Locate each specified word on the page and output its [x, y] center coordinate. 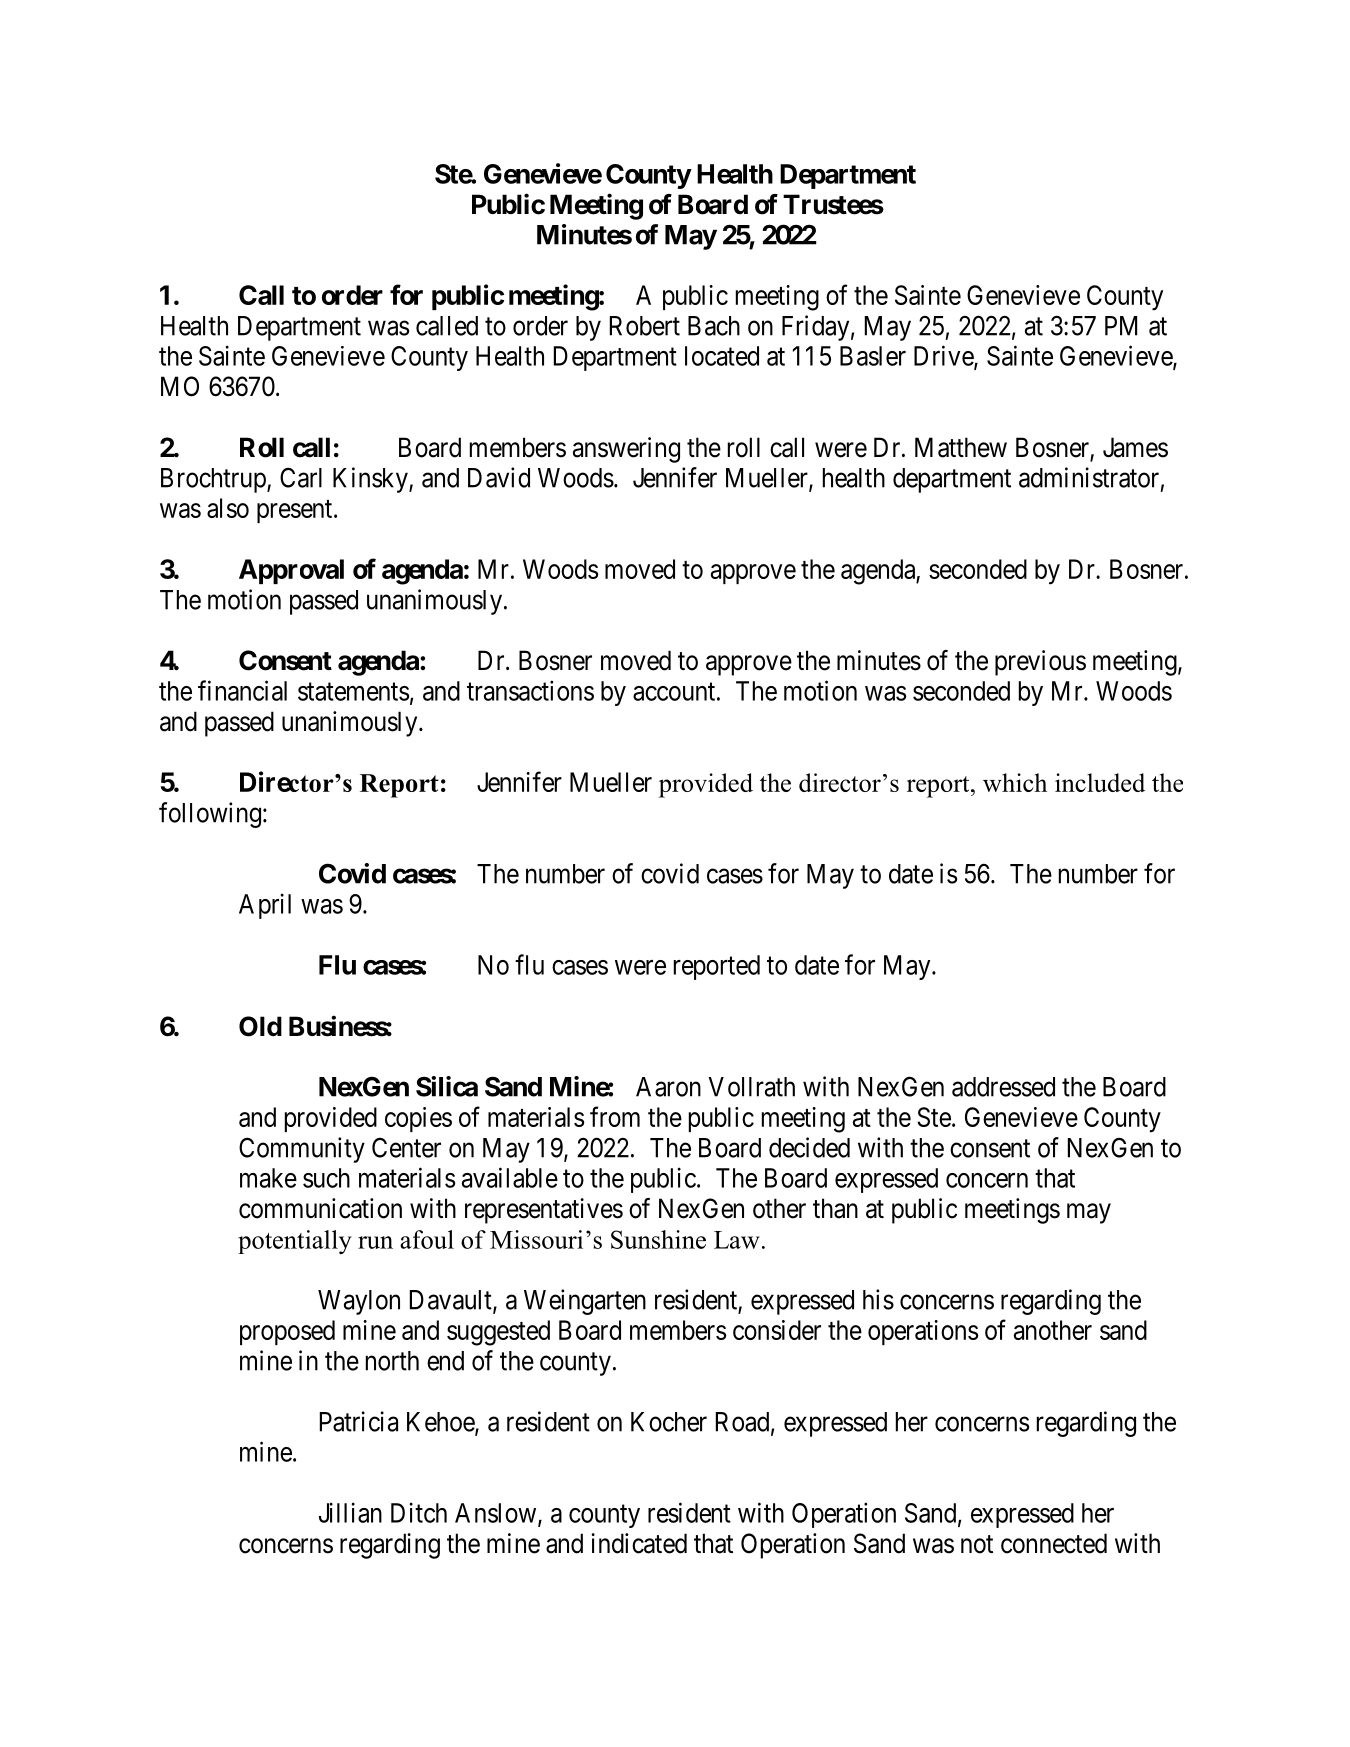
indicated [639, 1543]
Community [302, 1150]
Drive [944, 356]
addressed [1003, 1087]
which [1015, 782]
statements [353, 692]
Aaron [668, 1087]
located [722, 356]
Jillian [350, 1512]
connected [1054, 1543]
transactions [530, 690]
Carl [301, 477]
